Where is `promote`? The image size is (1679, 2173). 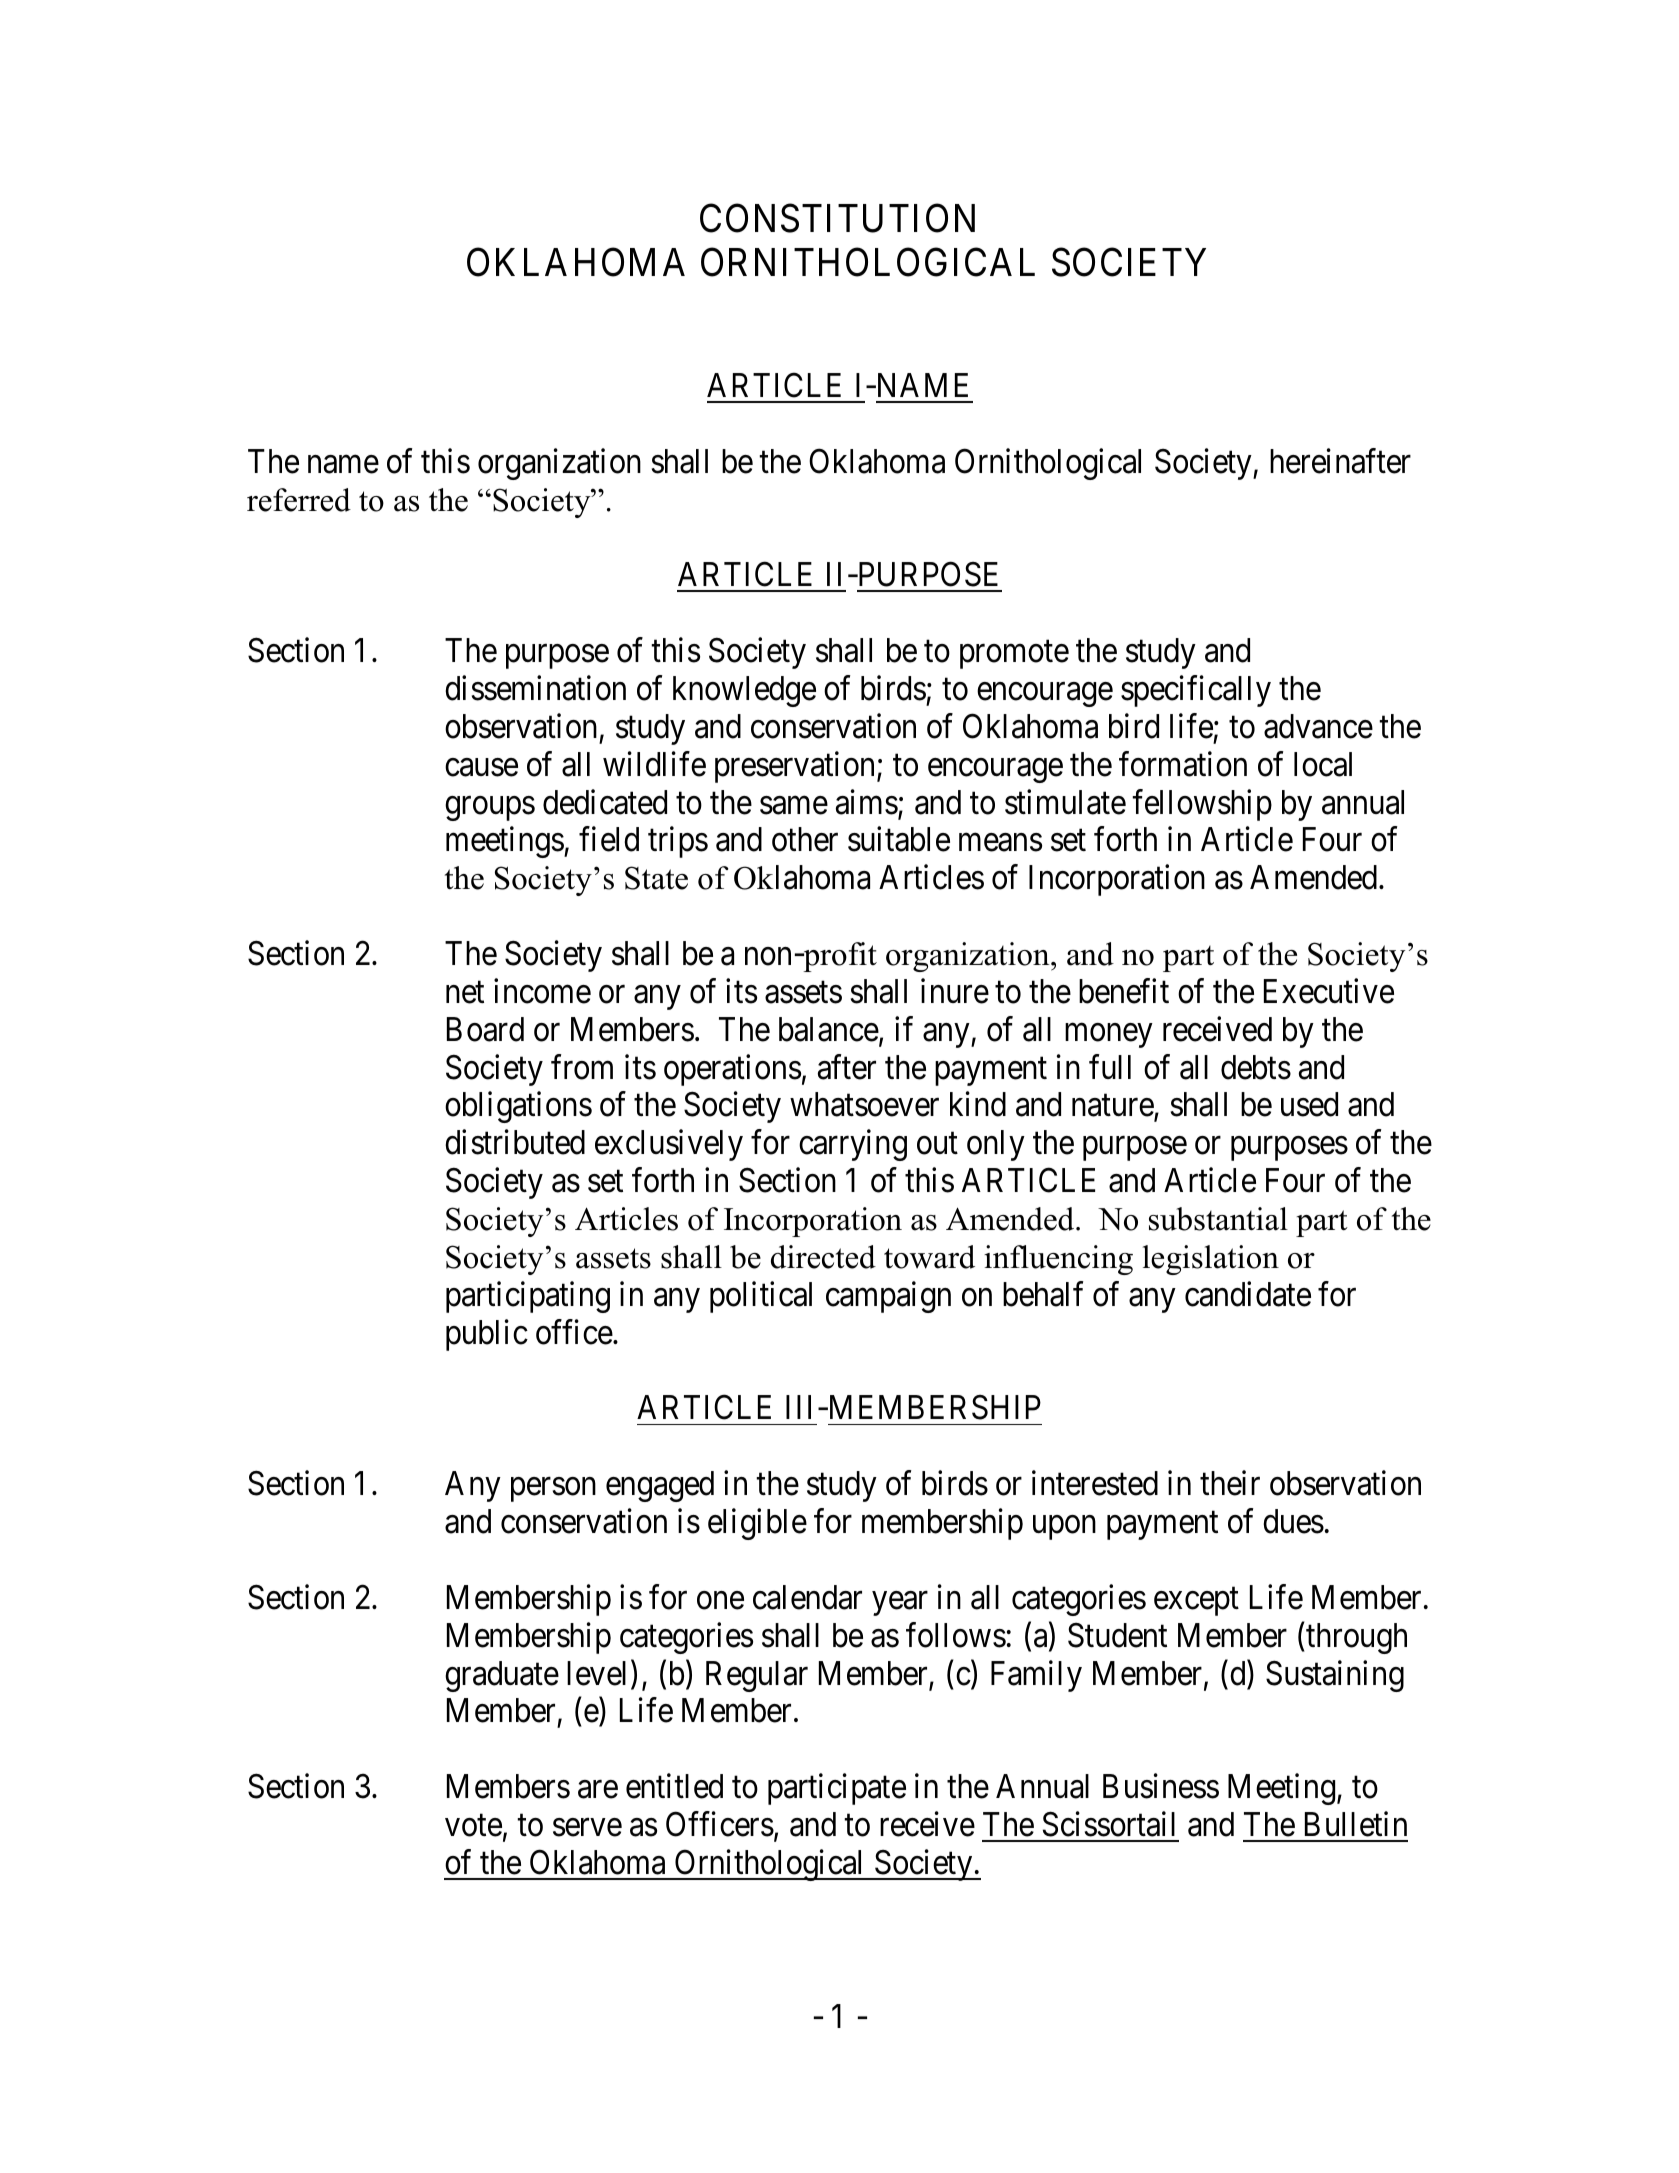
promote is located at coordinates (1014, 655).
